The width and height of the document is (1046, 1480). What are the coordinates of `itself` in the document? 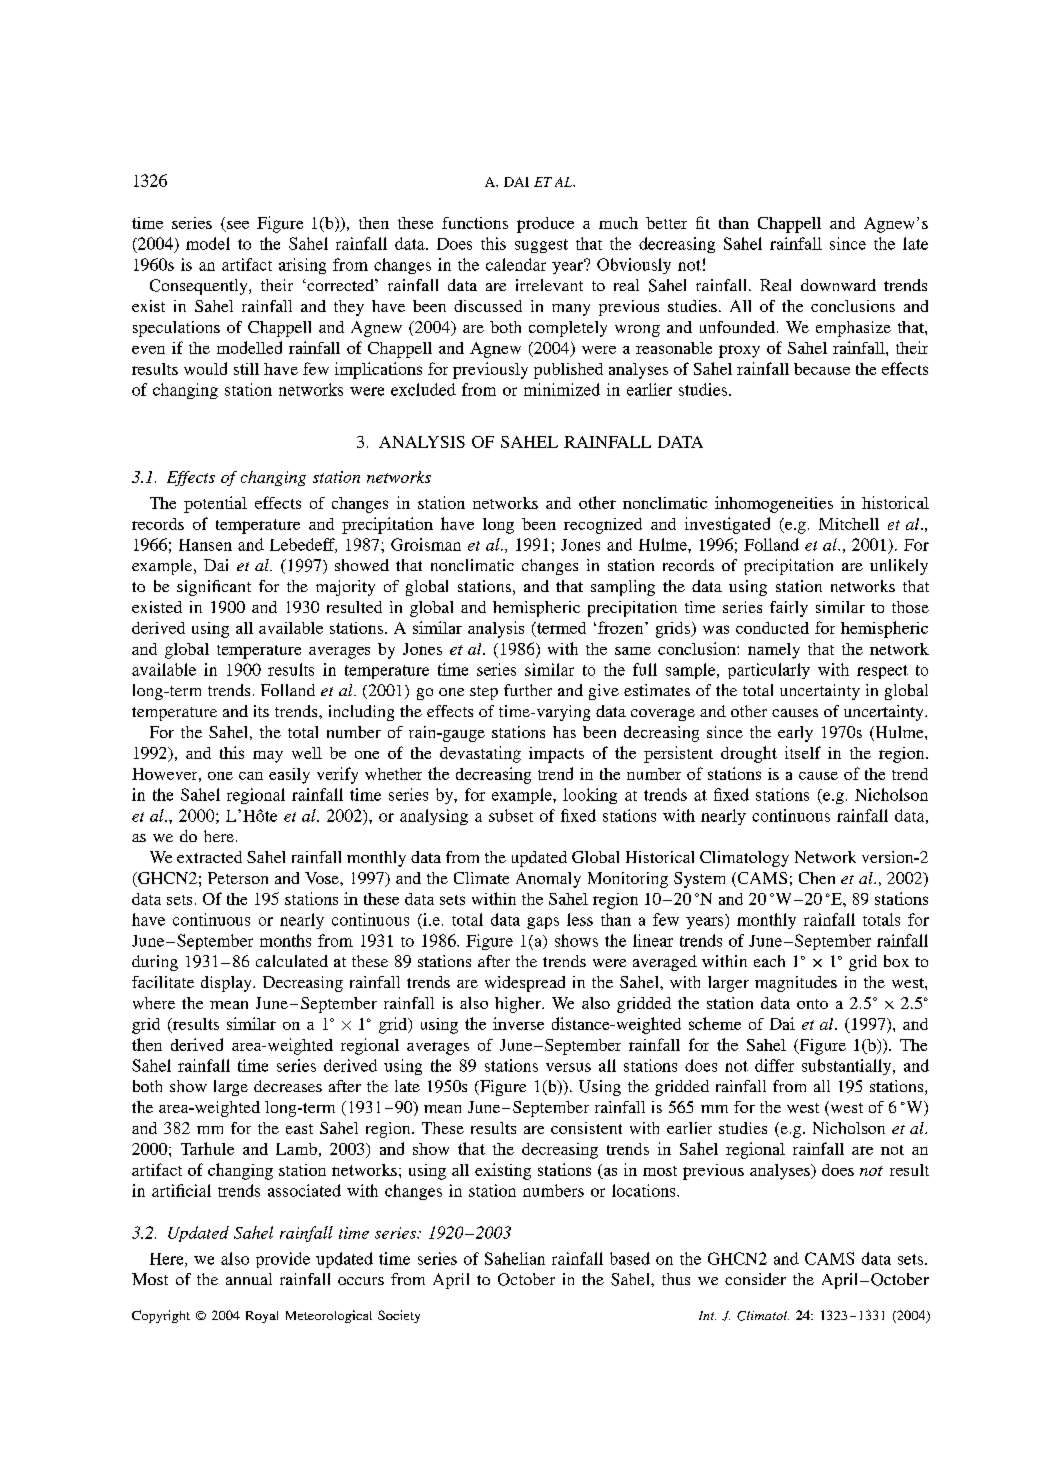 It's located at (803, 752).
